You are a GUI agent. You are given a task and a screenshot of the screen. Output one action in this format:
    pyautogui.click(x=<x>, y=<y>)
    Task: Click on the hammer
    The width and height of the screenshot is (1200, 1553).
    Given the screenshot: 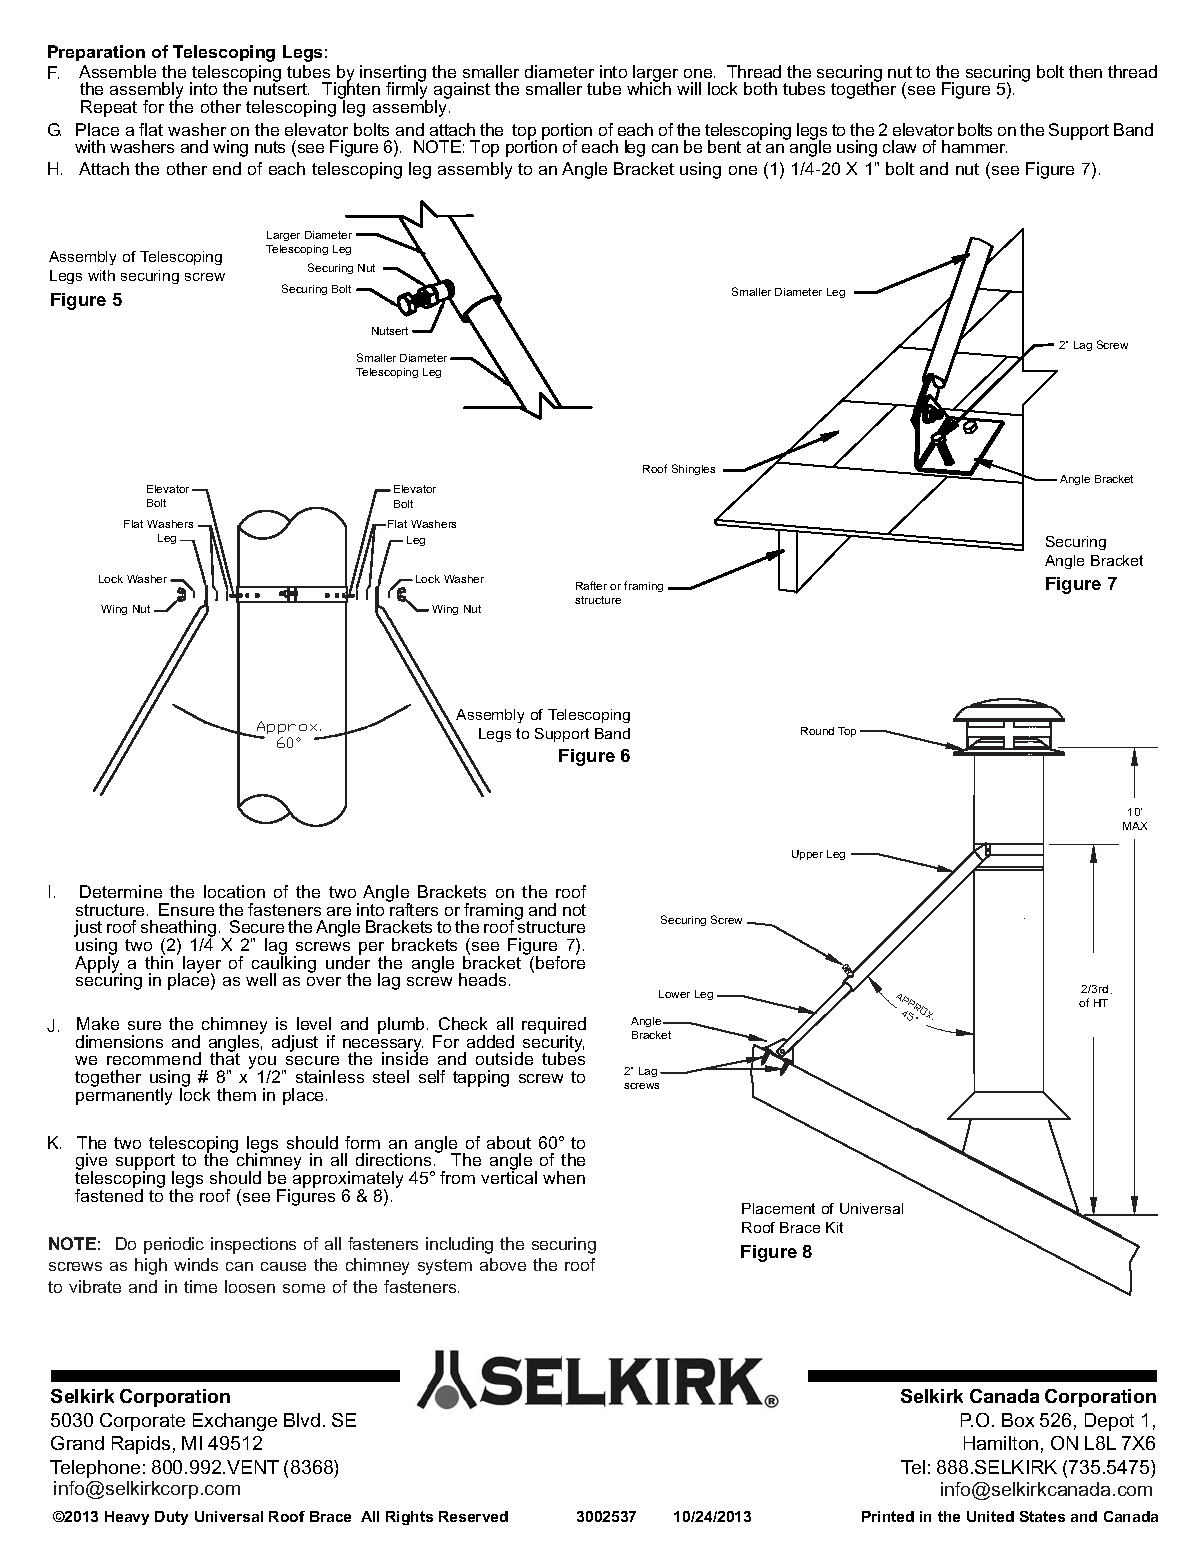 What is the action you would take?
    pyautogui.click(x=974, y=146)
